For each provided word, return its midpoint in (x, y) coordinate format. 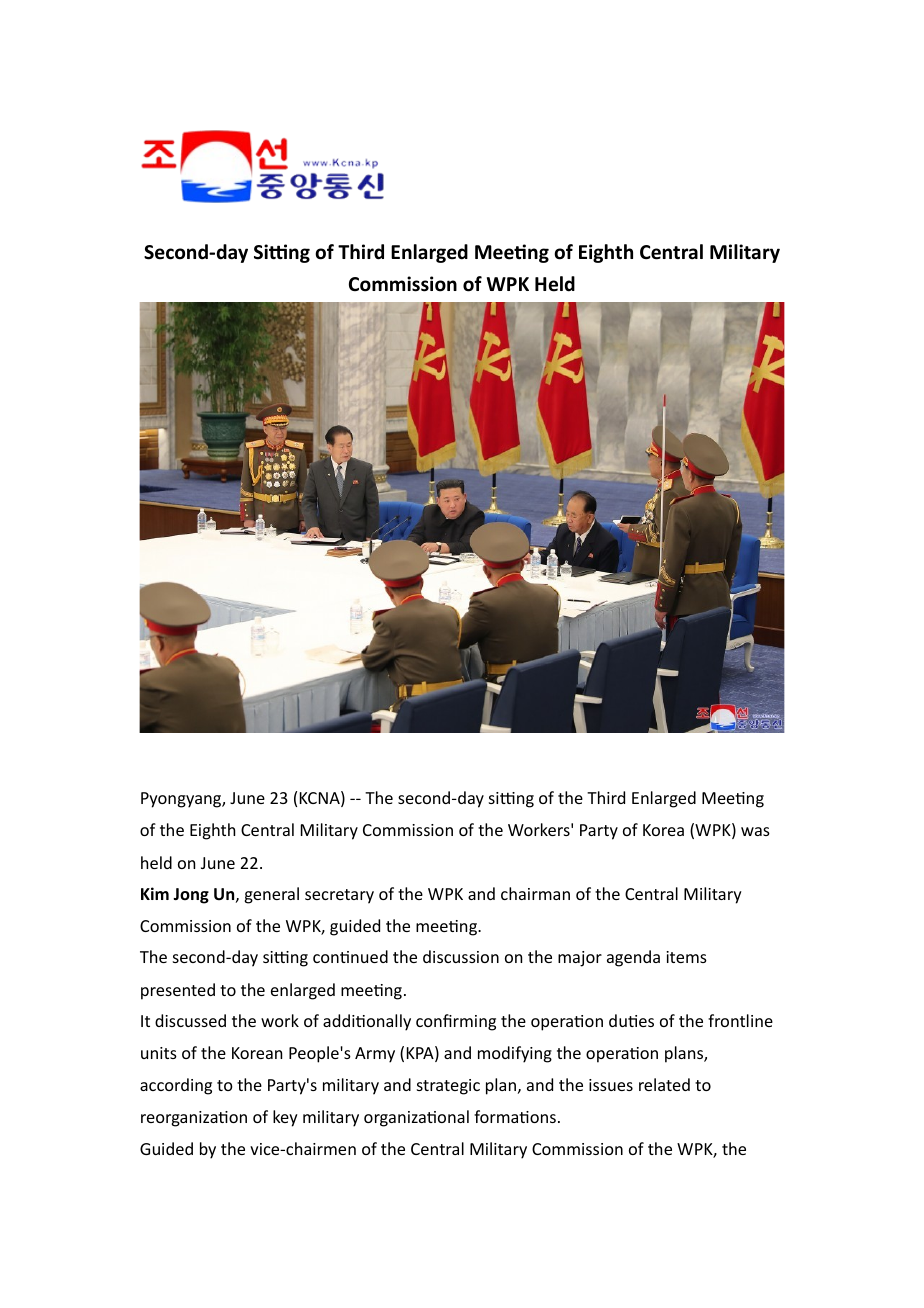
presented (178, 991)
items (686, 957)
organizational (416, 1118)
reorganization (194, 1119)
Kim (155, 893)
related (664, 1084)
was (755, 831)
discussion (461, 956)
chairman (535, 893)
